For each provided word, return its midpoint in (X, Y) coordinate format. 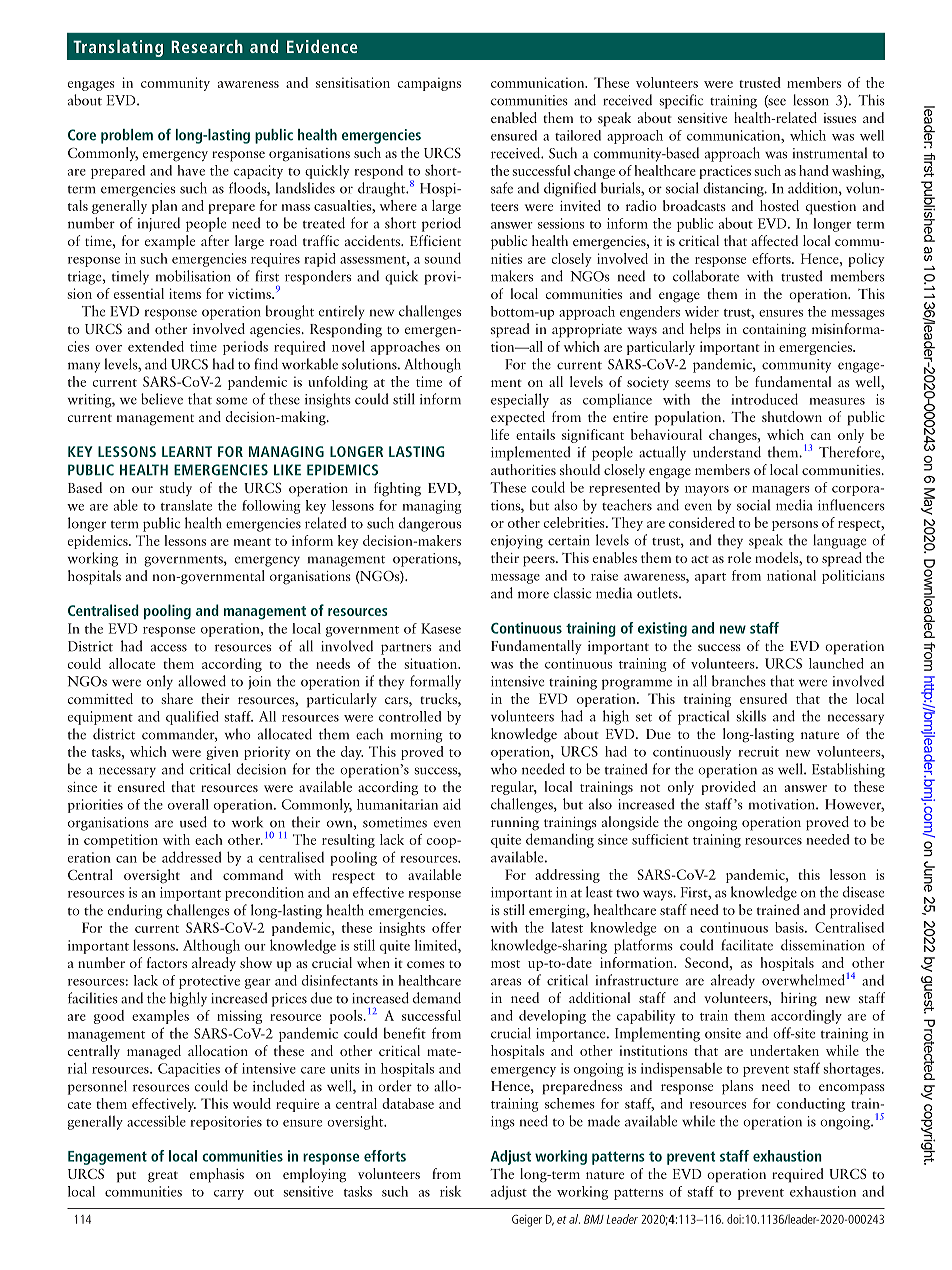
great (163, 1177)
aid (452, 804)
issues (840, 118)
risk (450, 1191)
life (500, 434)
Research (207, 46)
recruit (759, 751)
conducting (811, 1105)
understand (727, 452)
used (193, 822)
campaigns (429, 84)
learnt (187, 451)
